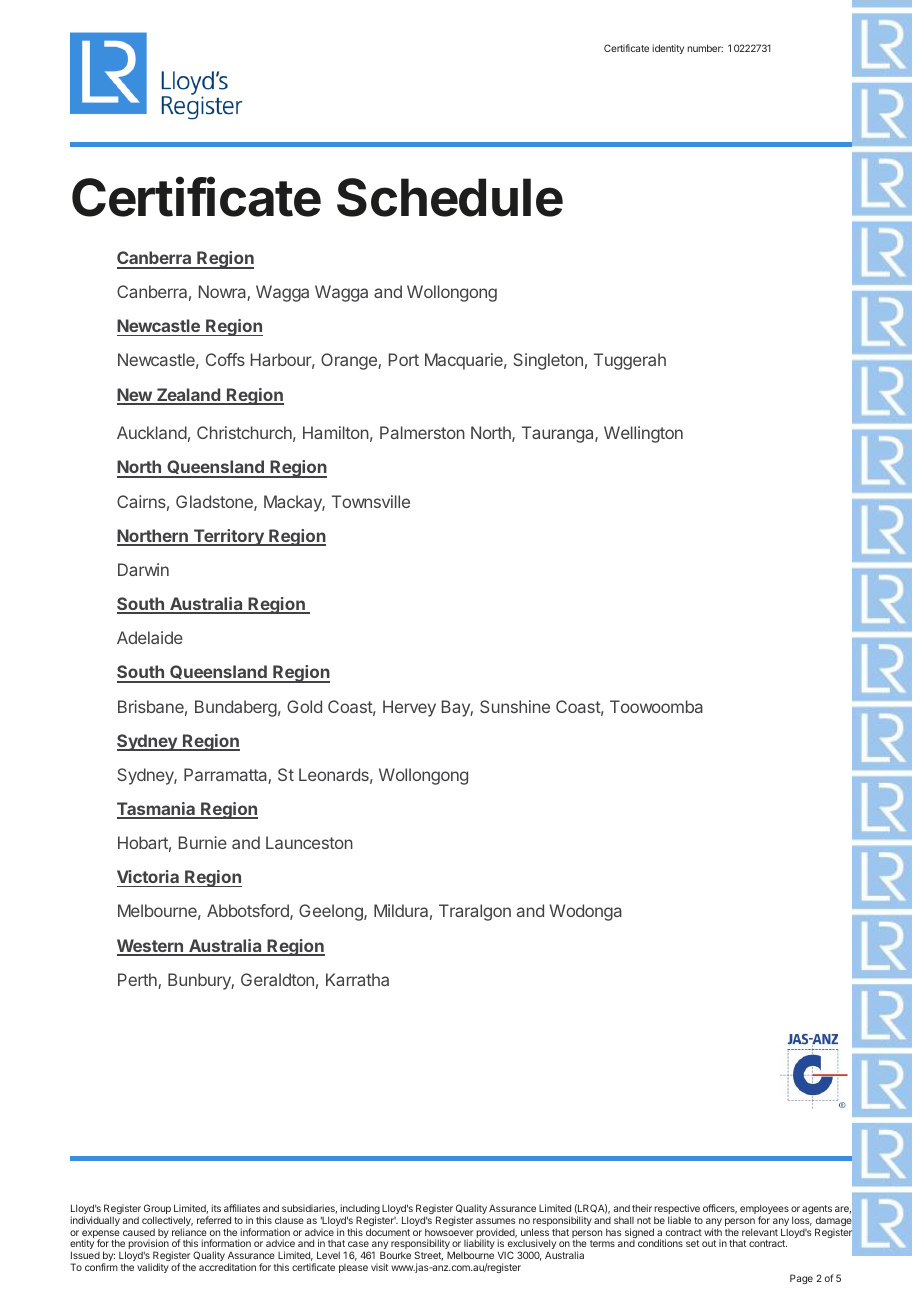  What do you see at coordinates (643, 434) in the screenshot?
I see `Wellington` at bounding box center [643, 434].
